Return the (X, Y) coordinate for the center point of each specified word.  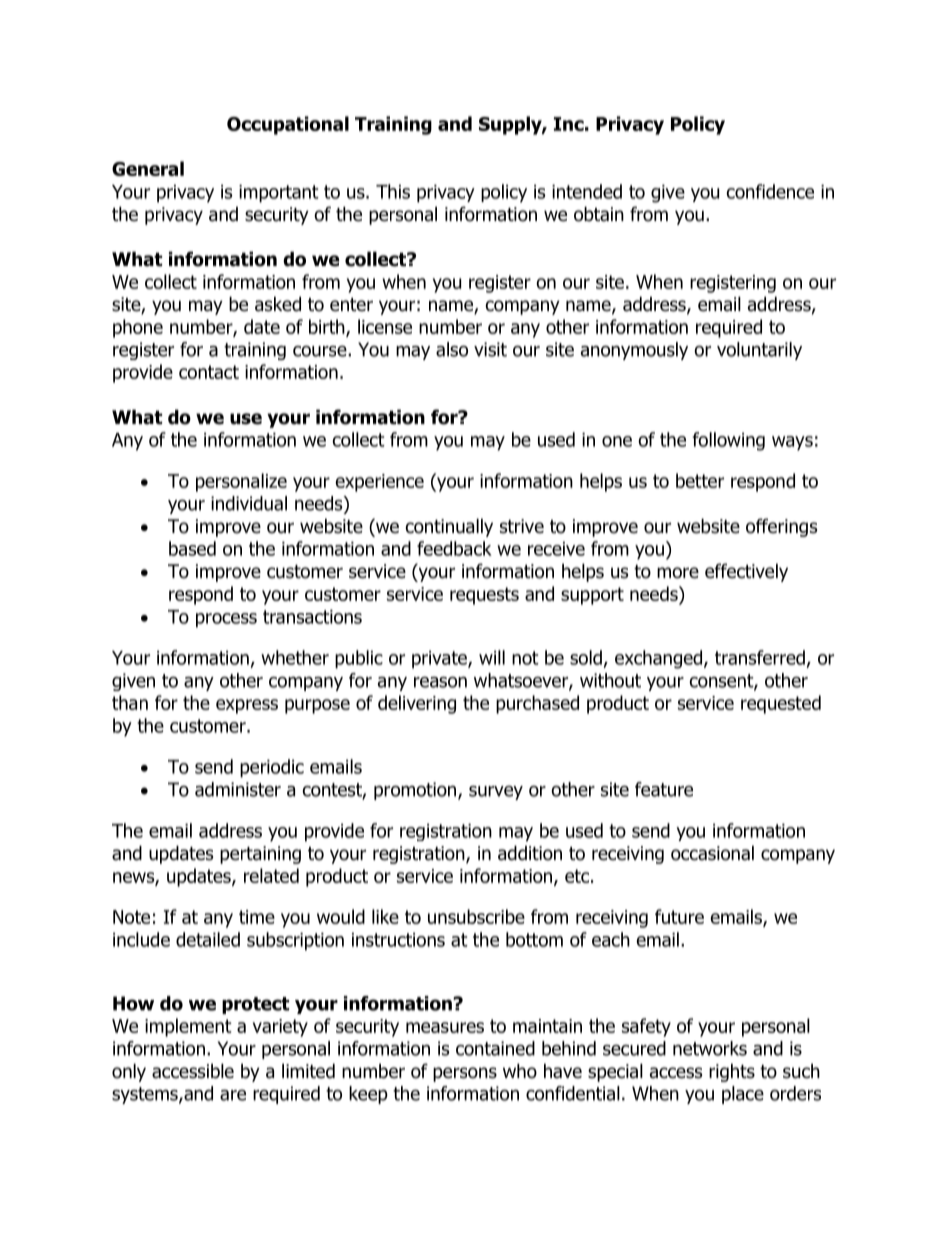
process (226, 620)
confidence (770, 191)
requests (484, 596)
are (233, 1095)
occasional (712, 853)
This (393, 191)
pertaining (260, 855)
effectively (746, 572)
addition (530, 853)
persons (465, 1074)
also (452, 349)
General (148, 168)
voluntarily (759, 351)
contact (209, 372)
